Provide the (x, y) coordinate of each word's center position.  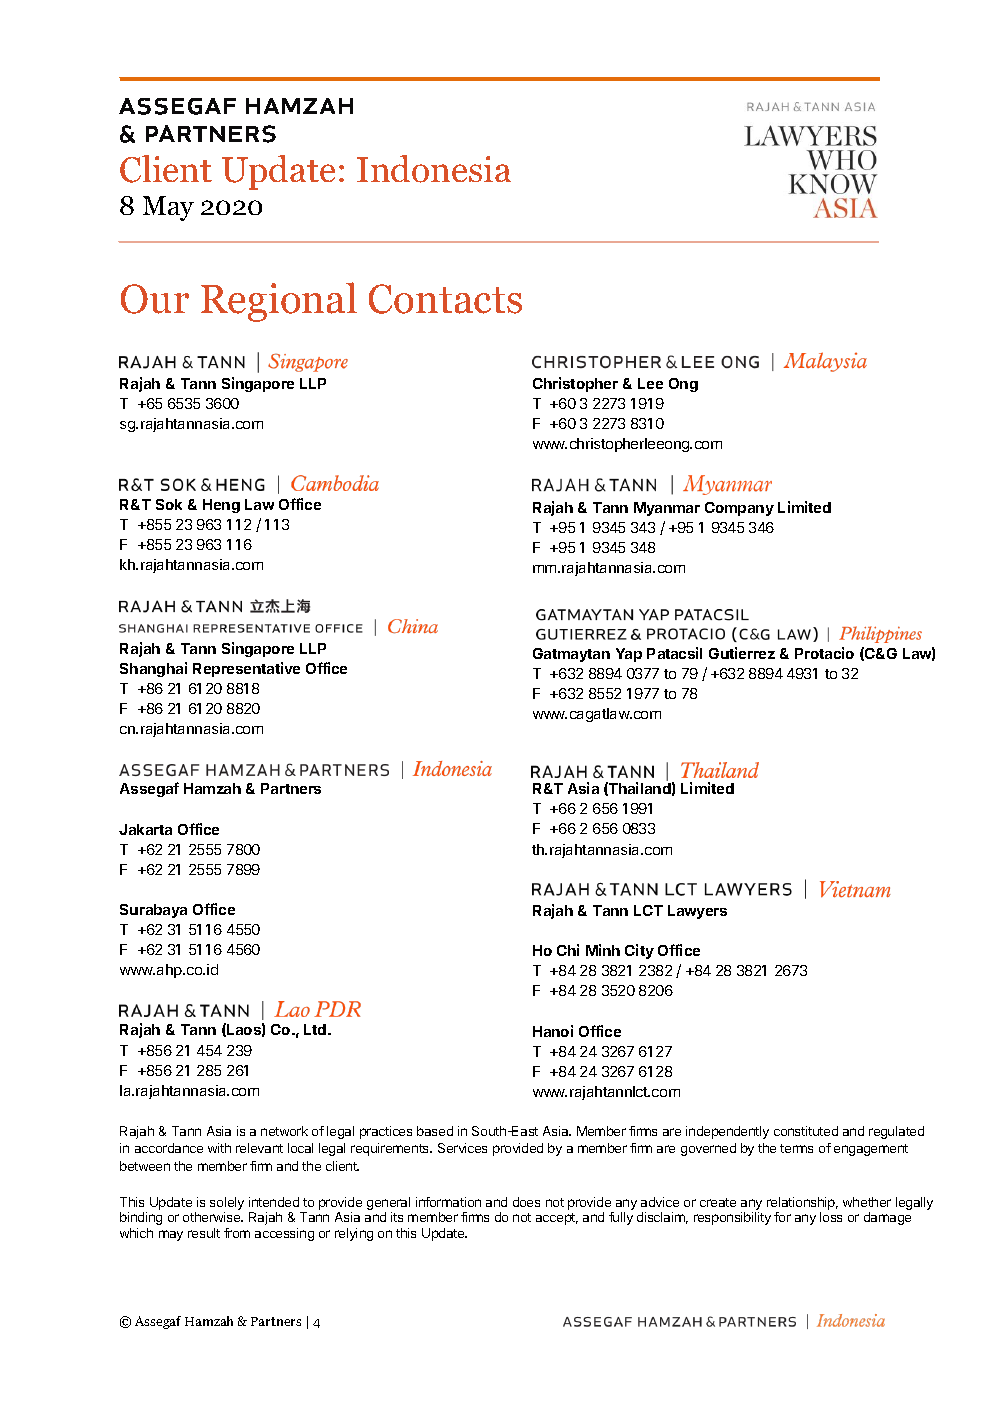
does (526, 1202)
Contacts (445, 299)
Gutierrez (742, 653)
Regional (279, 302)
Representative (246, 669)
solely (227, 1205)
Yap (629, 655)
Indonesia (434, 169)
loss (831, 1217)
